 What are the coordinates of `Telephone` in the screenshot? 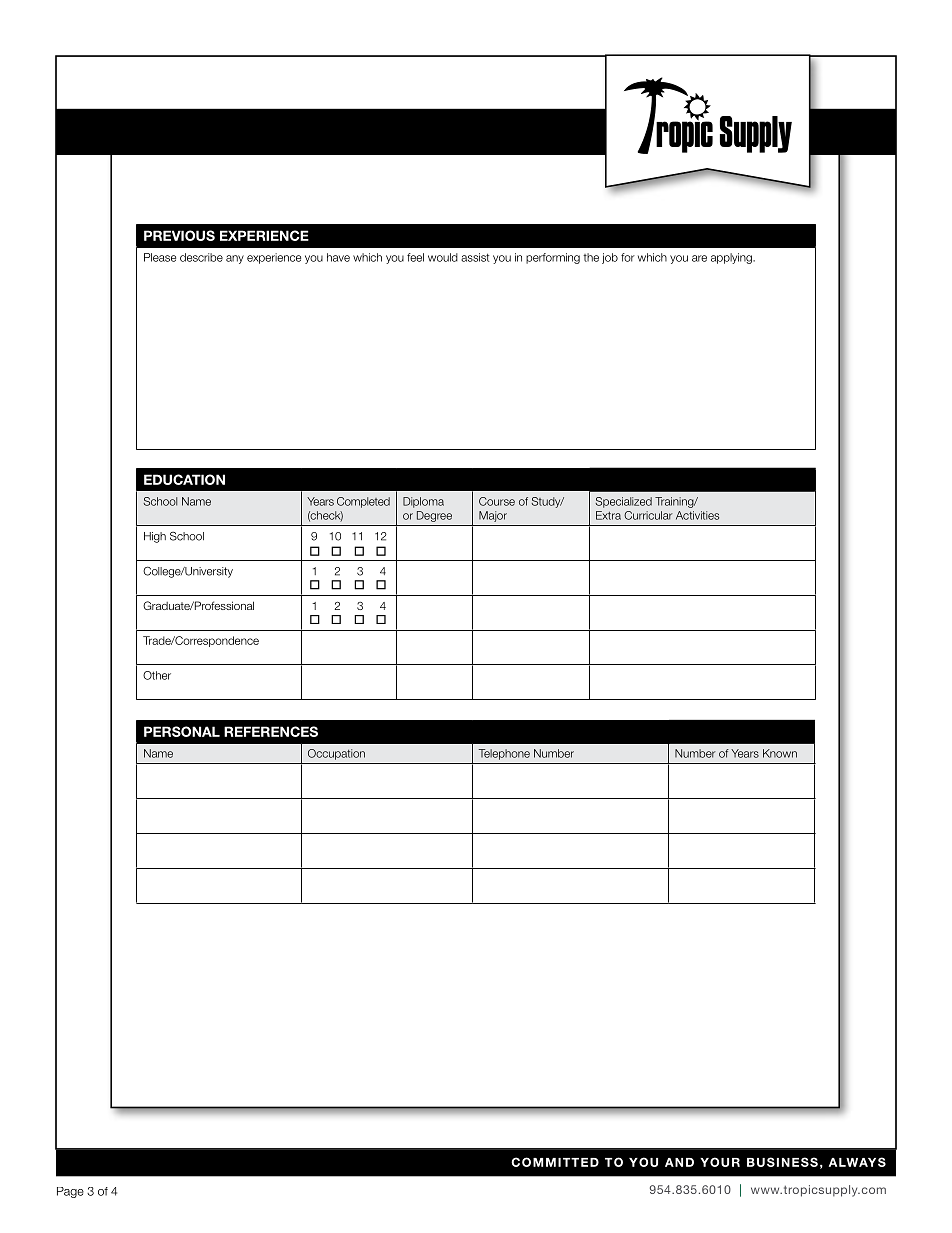 It's located at (504, 754).
